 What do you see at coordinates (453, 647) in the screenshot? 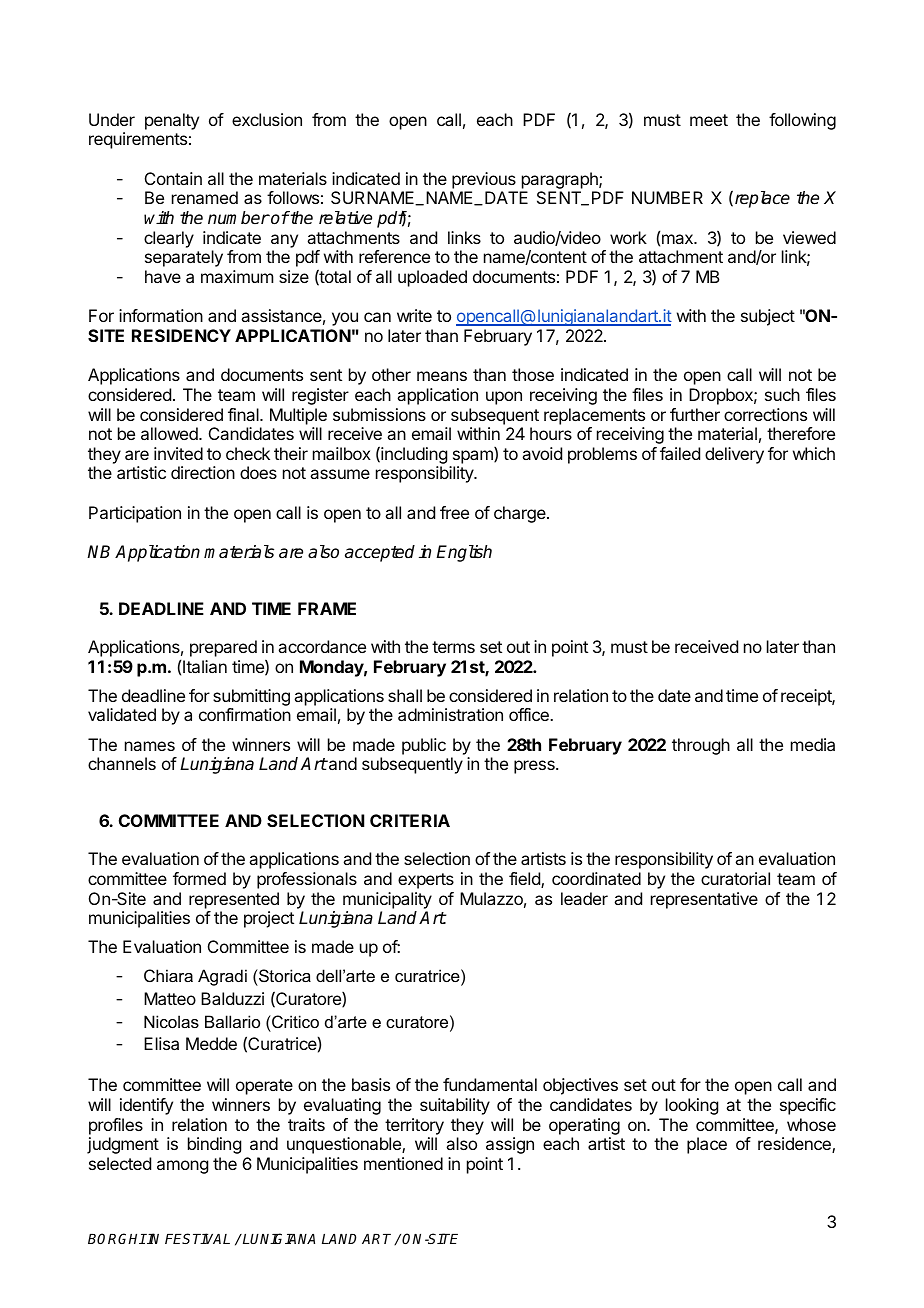
I see `terms` at bounding box center [453, 647].
